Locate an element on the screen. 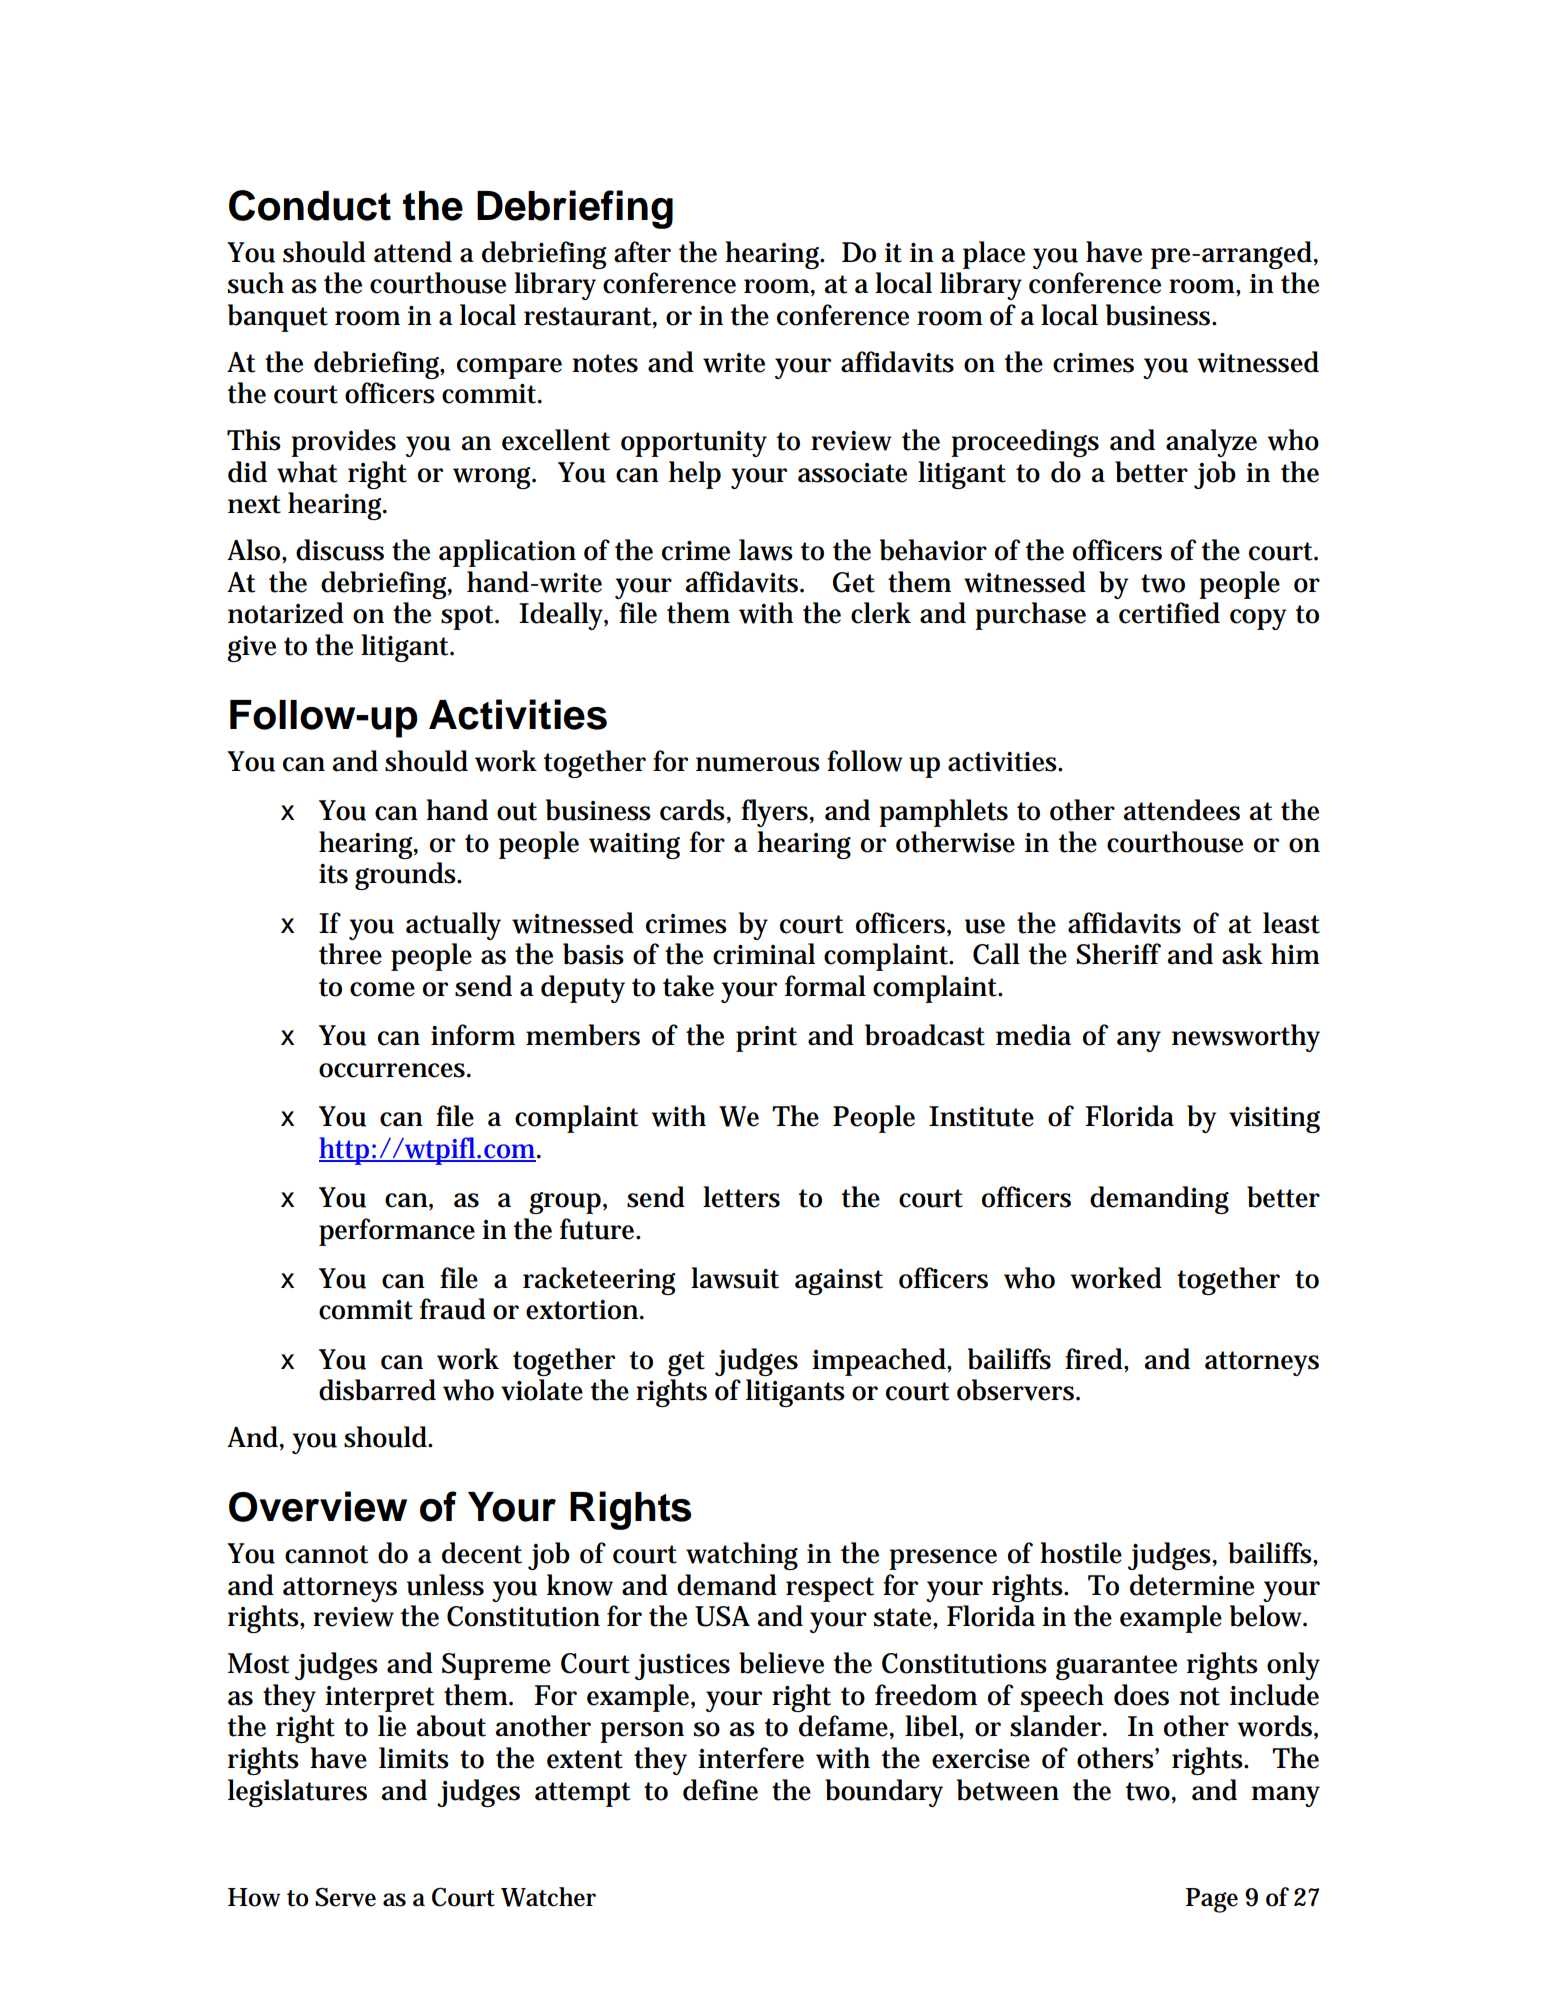 The width and height of the screenshot is (1548, 2003). define is located at coordinates (720, 1790).
